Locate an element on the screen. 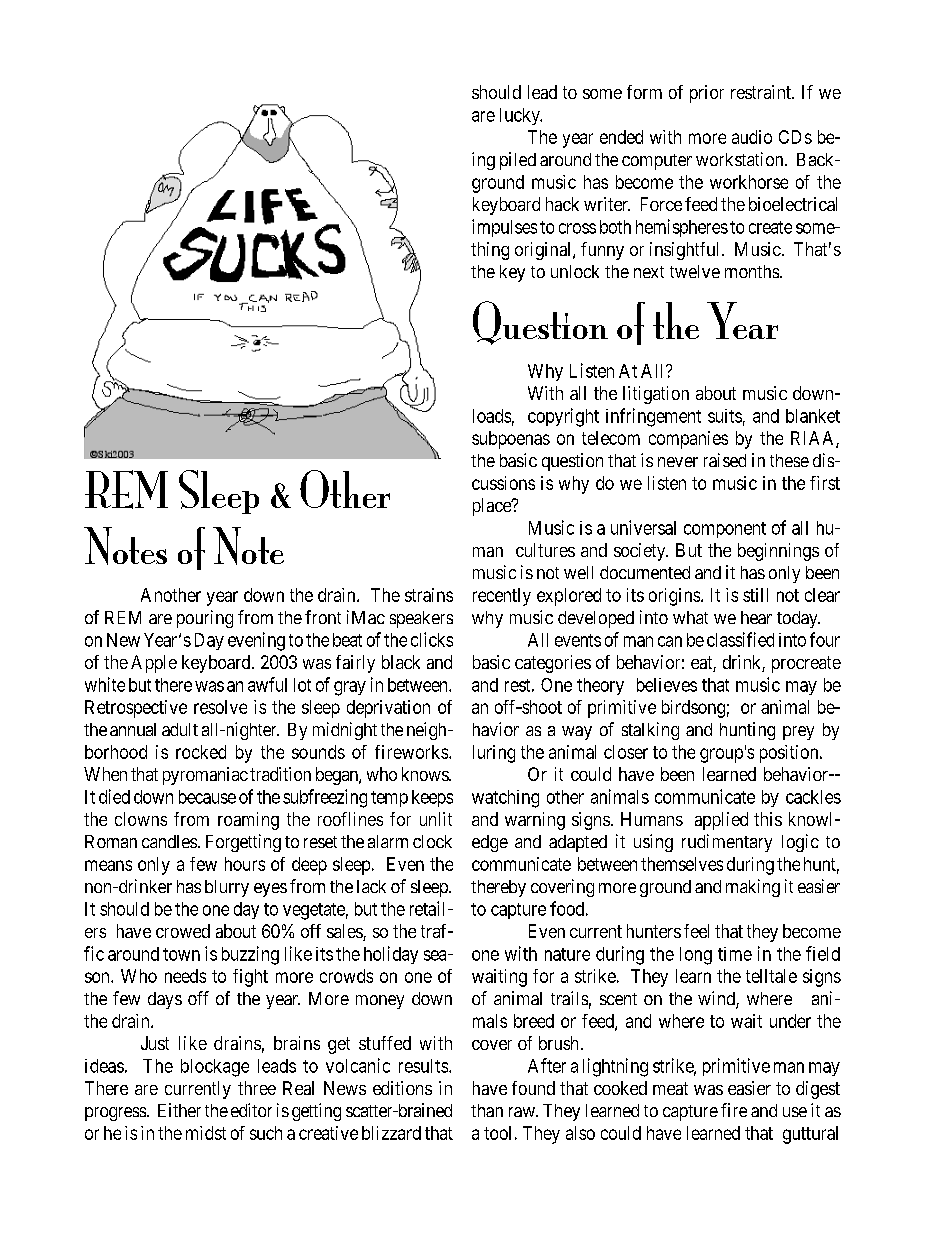 This screenshot has height=1233, width=952. because is located at coordinates (207, 797).
